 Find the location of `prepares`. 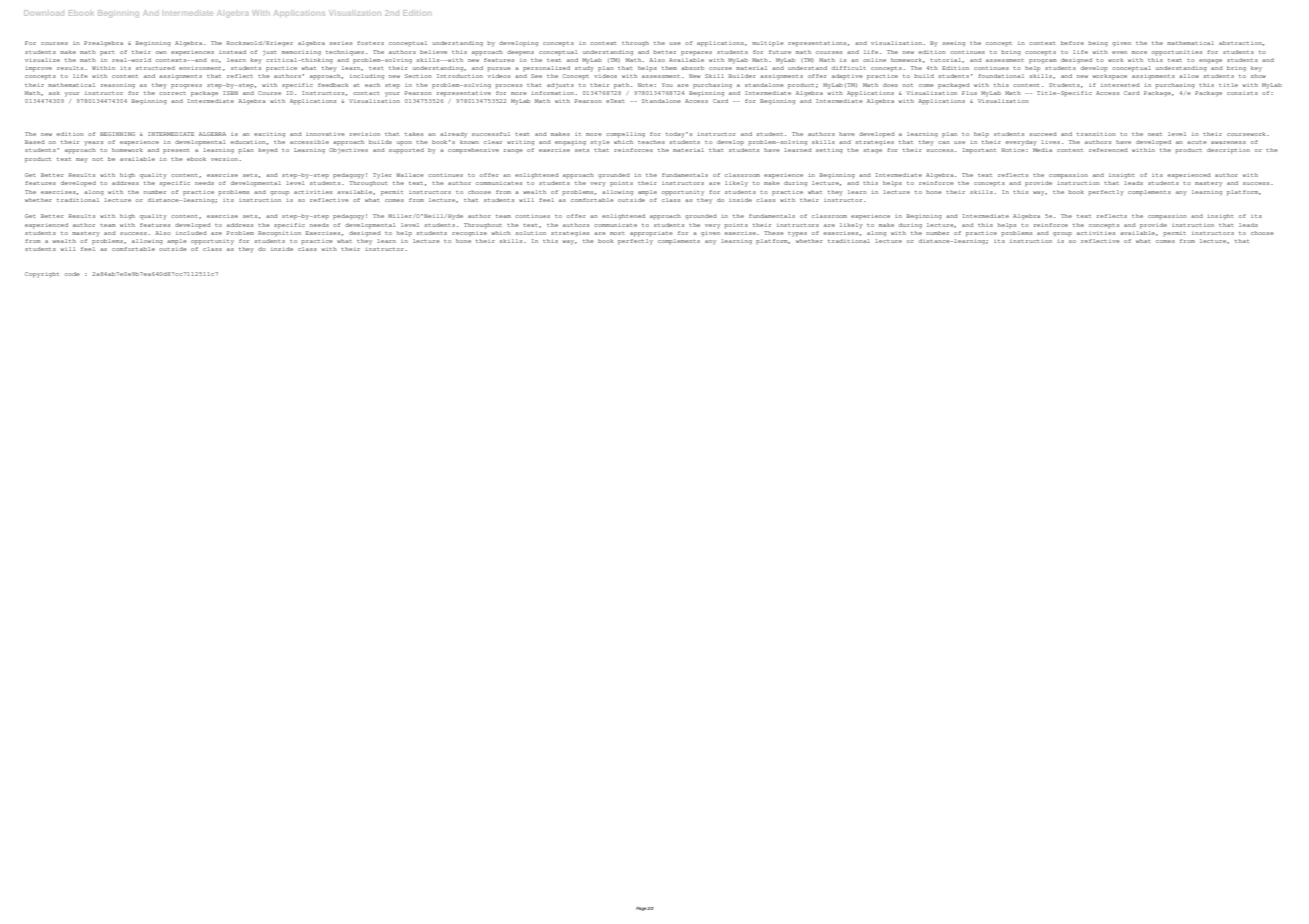

prepares is located at coordinates (696, 53).
